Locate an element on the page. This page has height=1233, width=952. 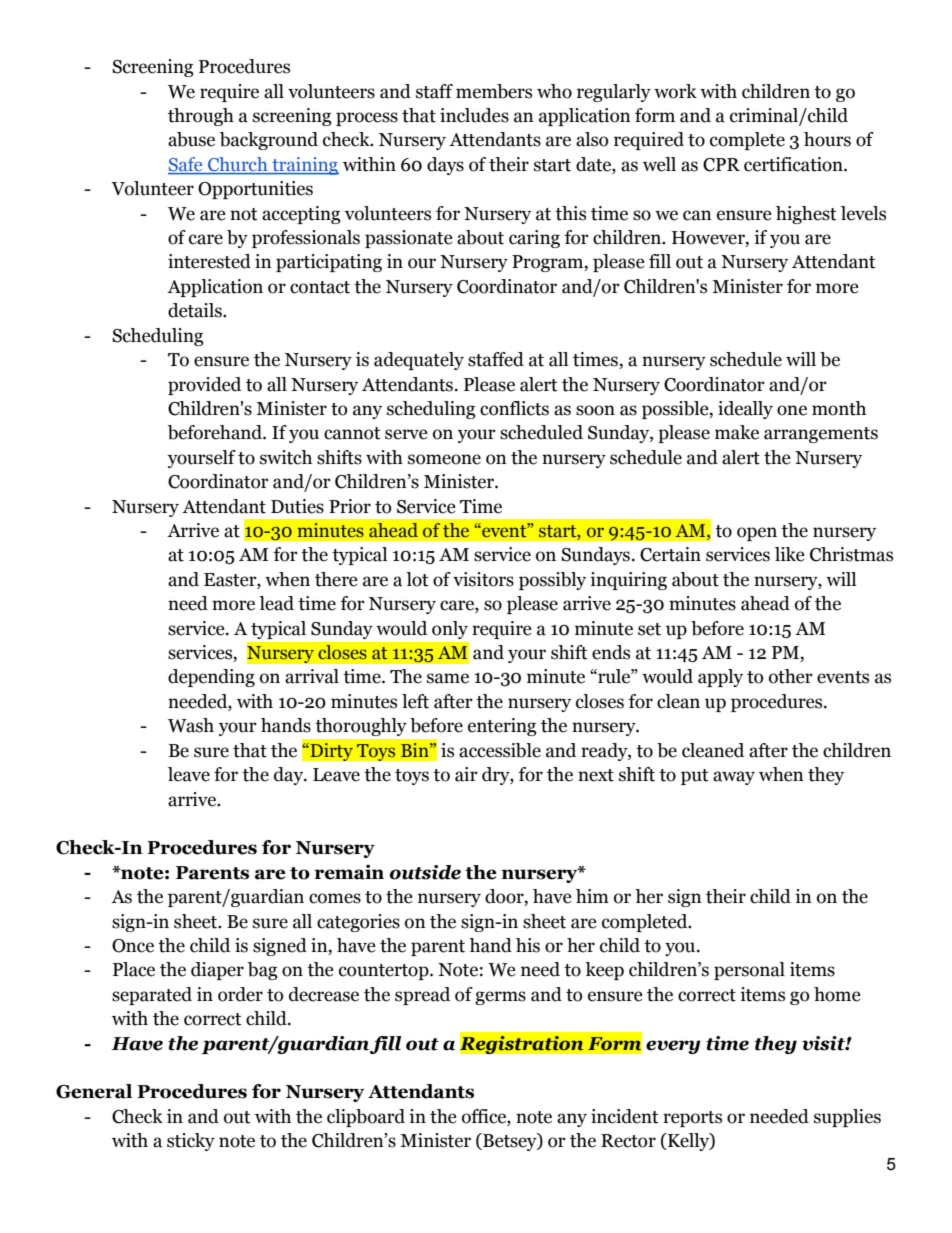
includes is located at coordinates (474, 115).
